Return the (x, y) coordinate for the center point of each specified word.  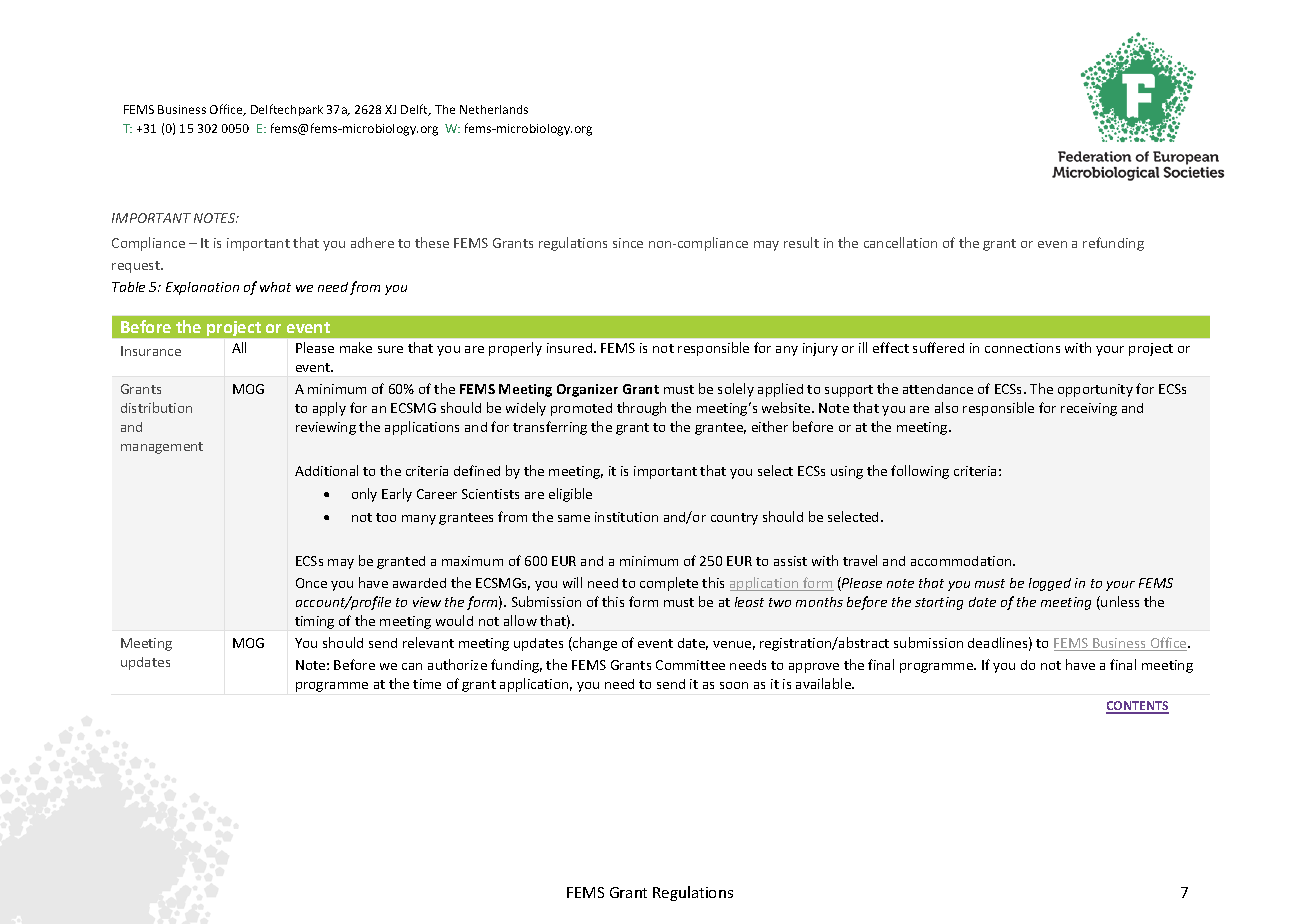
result (801, 242)
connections (1022, 348)
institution (626, 517)
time (427, 684)
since (628, 243)
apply (329, 409)
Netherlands (494, 109)
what (275, 287)
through (641, 409)
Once (311, 583)
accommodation (962, 561)
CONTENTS (1137, 707)
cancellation (900, 242)
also (946, 407)
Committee (690, 665)
